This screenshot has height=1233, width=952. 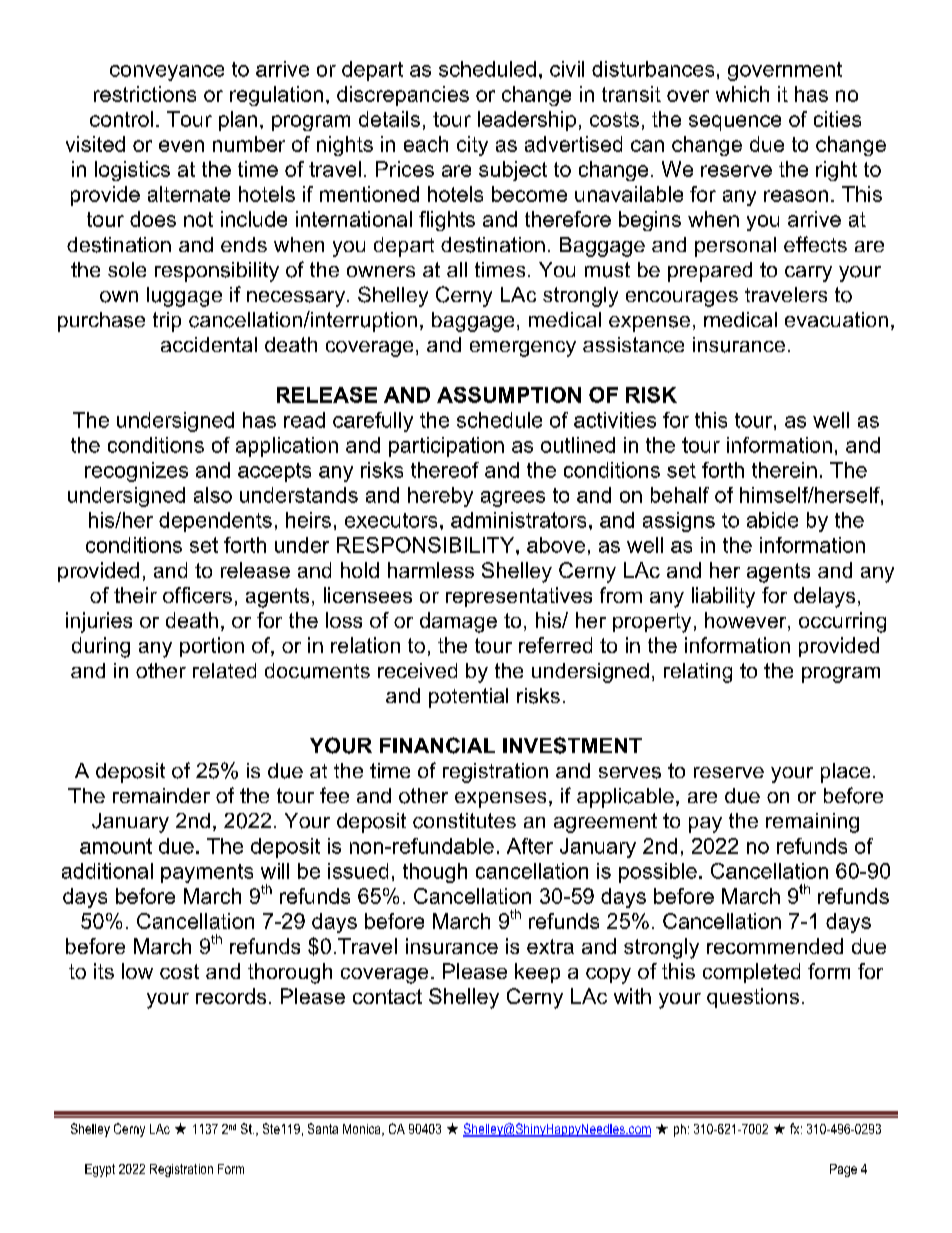 I want to click on payments, so click(x=207, y=873).
